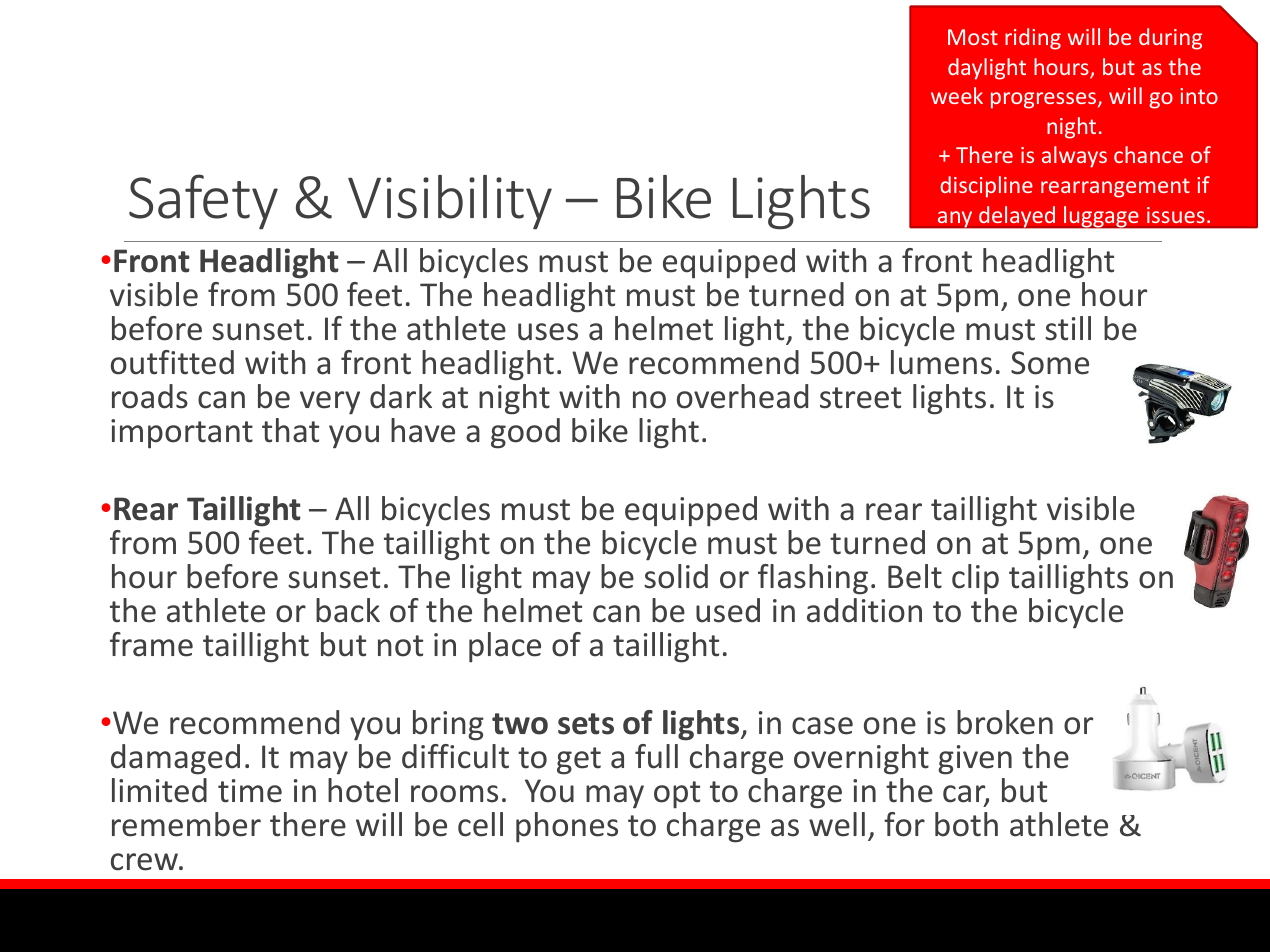 This screenshot has width=1270, height=952. Describe the element at coordinates (1033, 39) in the screenshot. I see `riding` at that location.
